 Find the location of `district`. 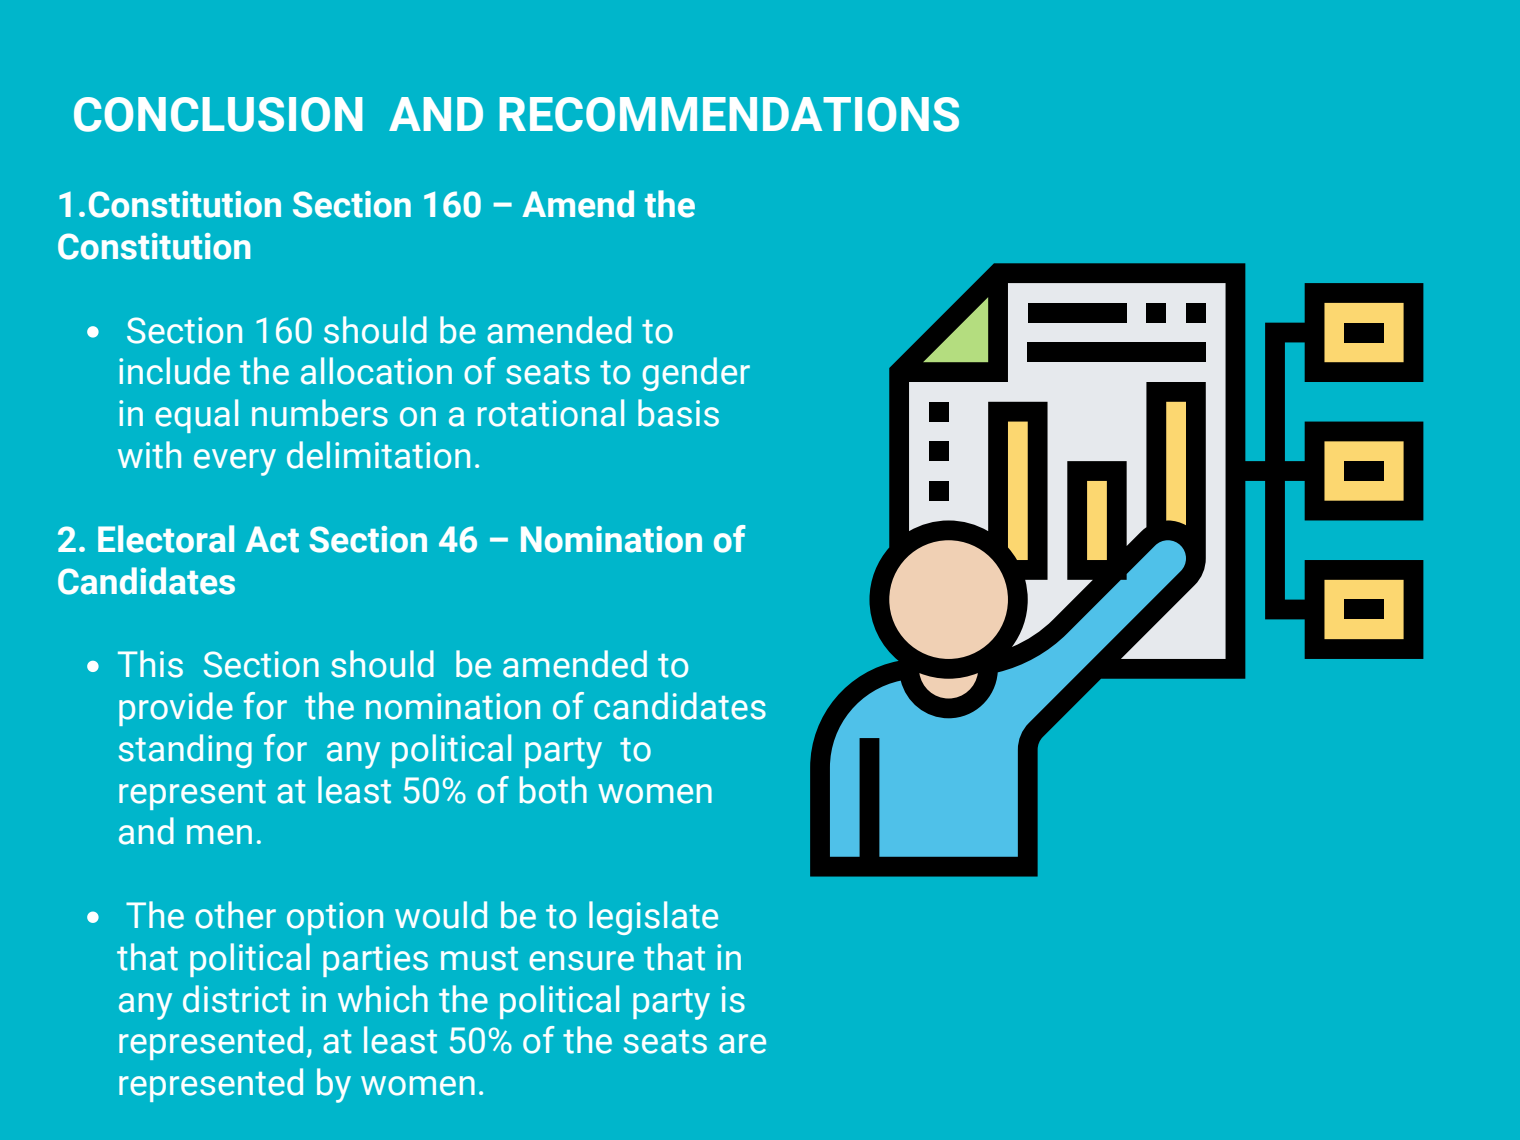

district is located at coordinates (236, 999).
